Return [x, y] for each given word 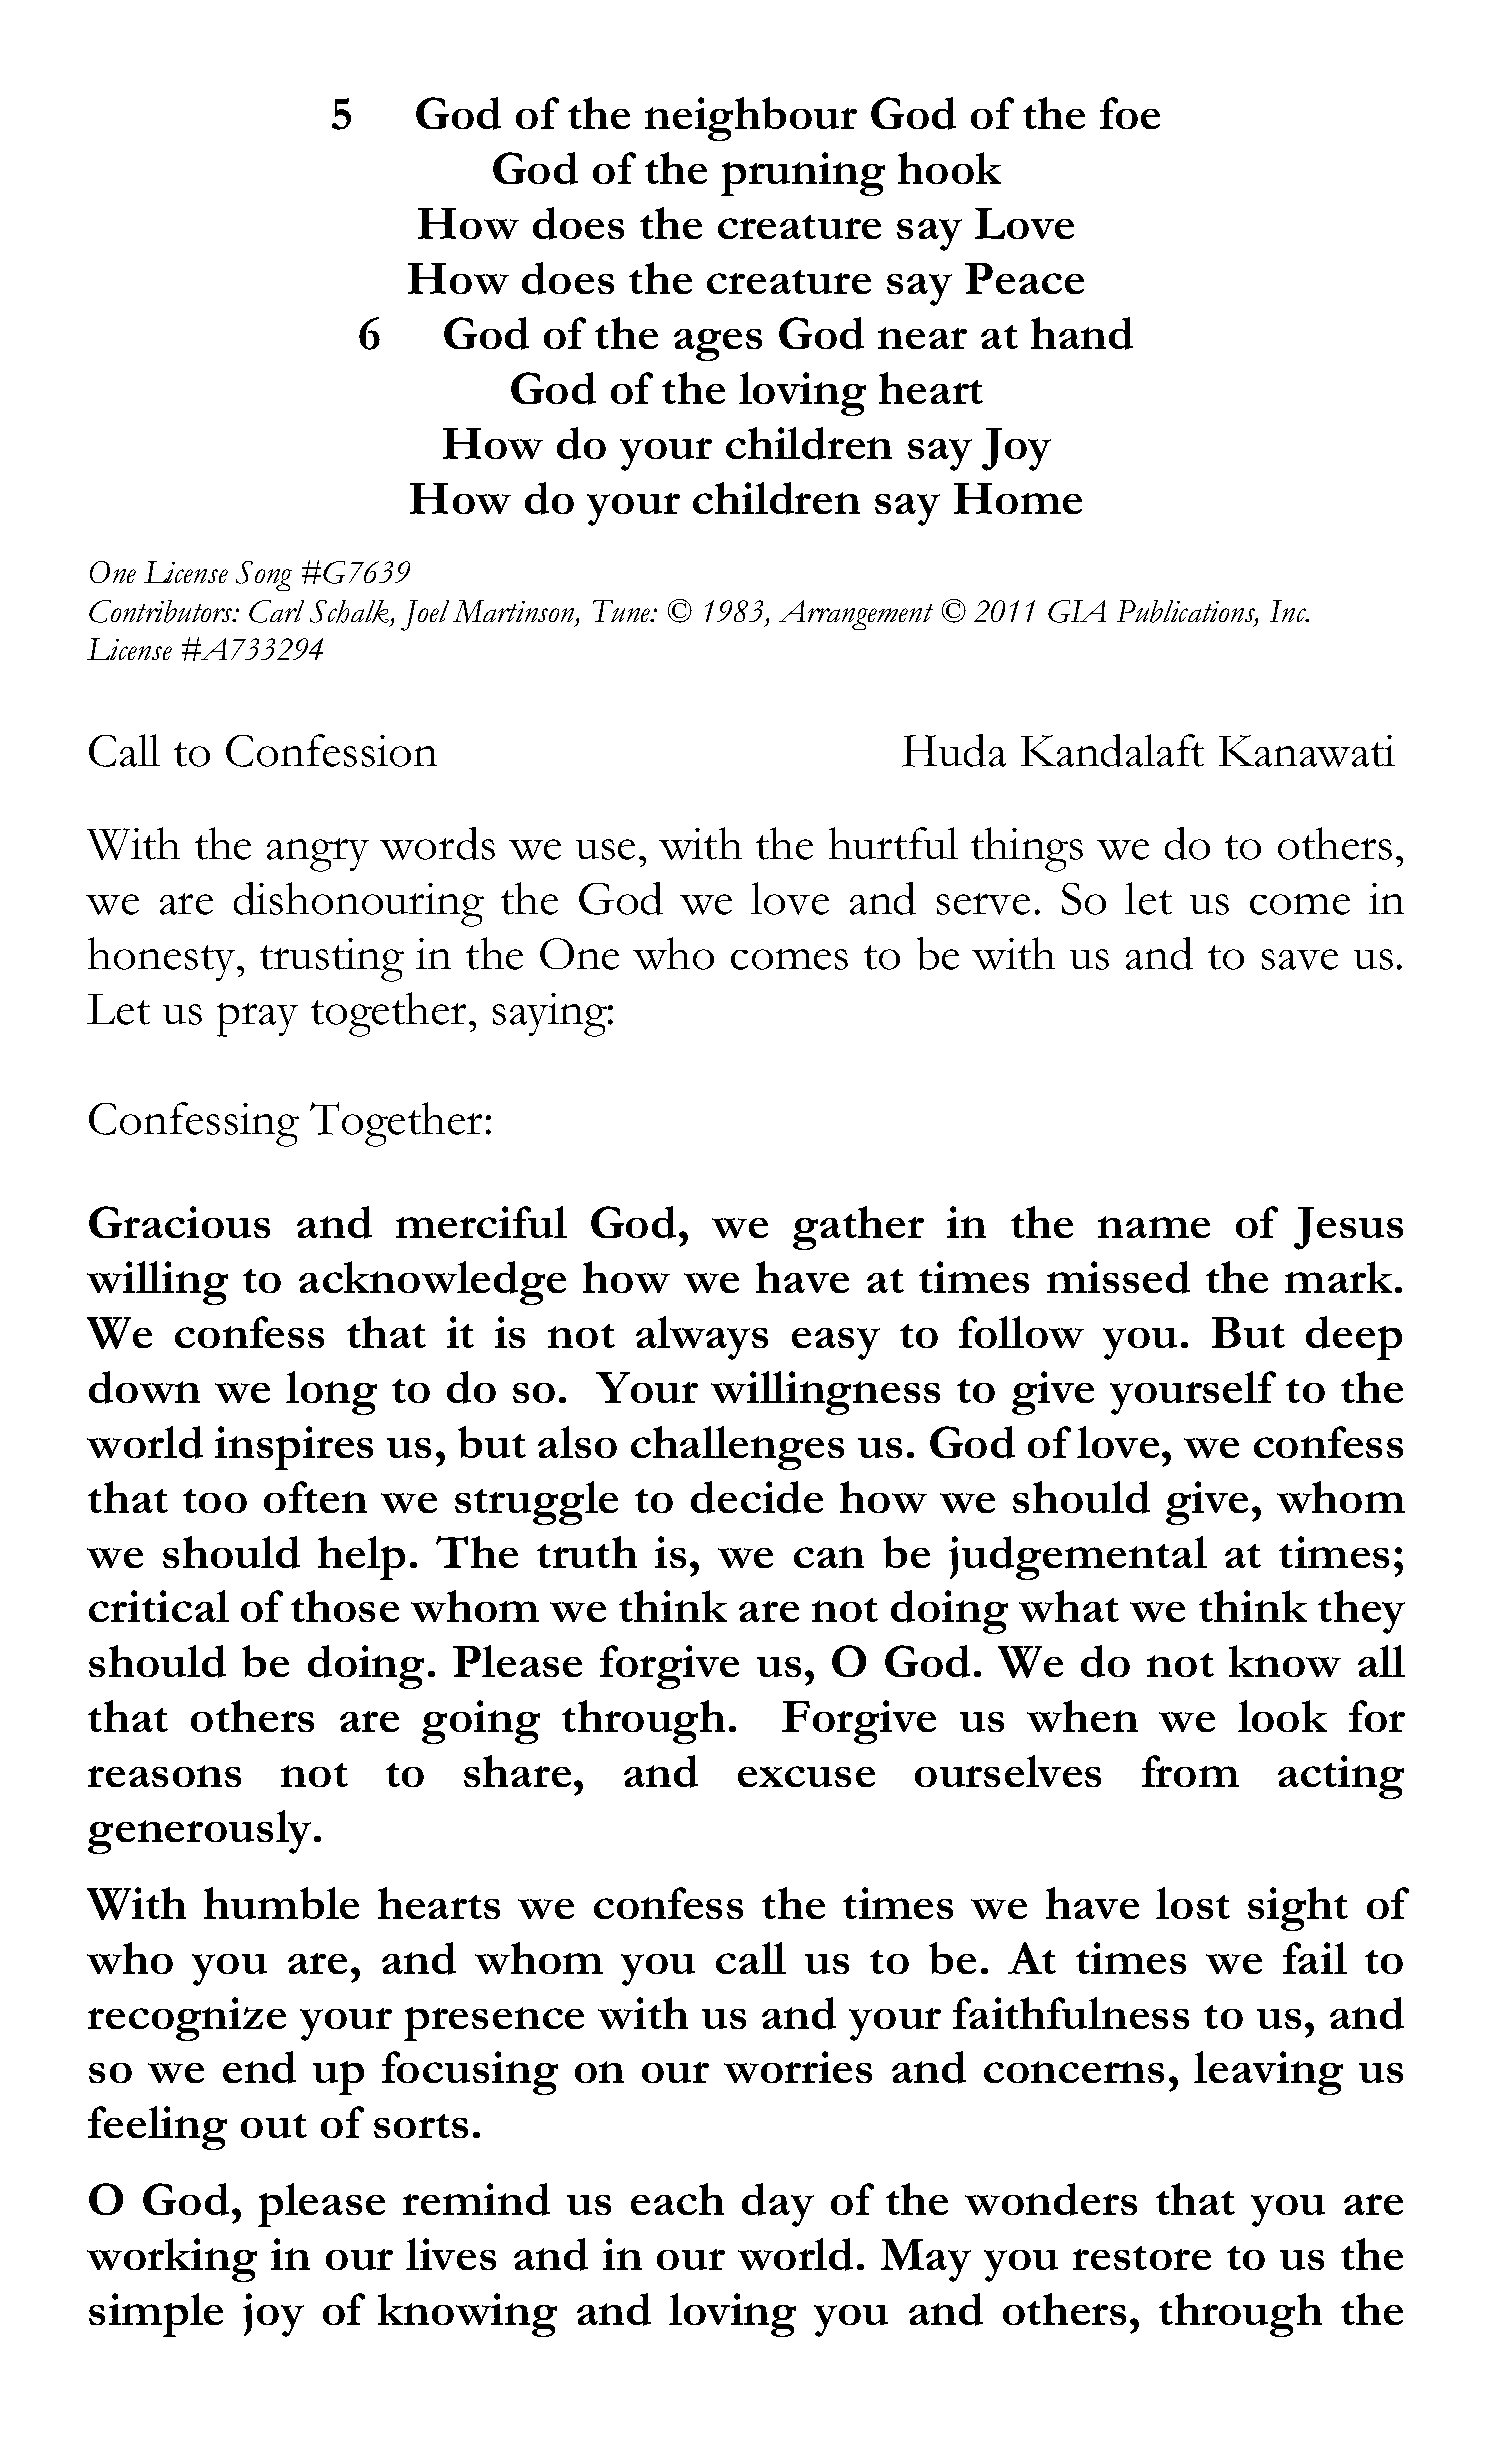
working [172, 2260]
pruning [803, 174]
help [361, 1558]
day [778, 2205]
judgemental [1078, 1558]
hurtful [893, 843]
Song [264, 576]
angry [318, 855]
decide [757, 1497]
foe [1130, 113]
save [1300, 959]
